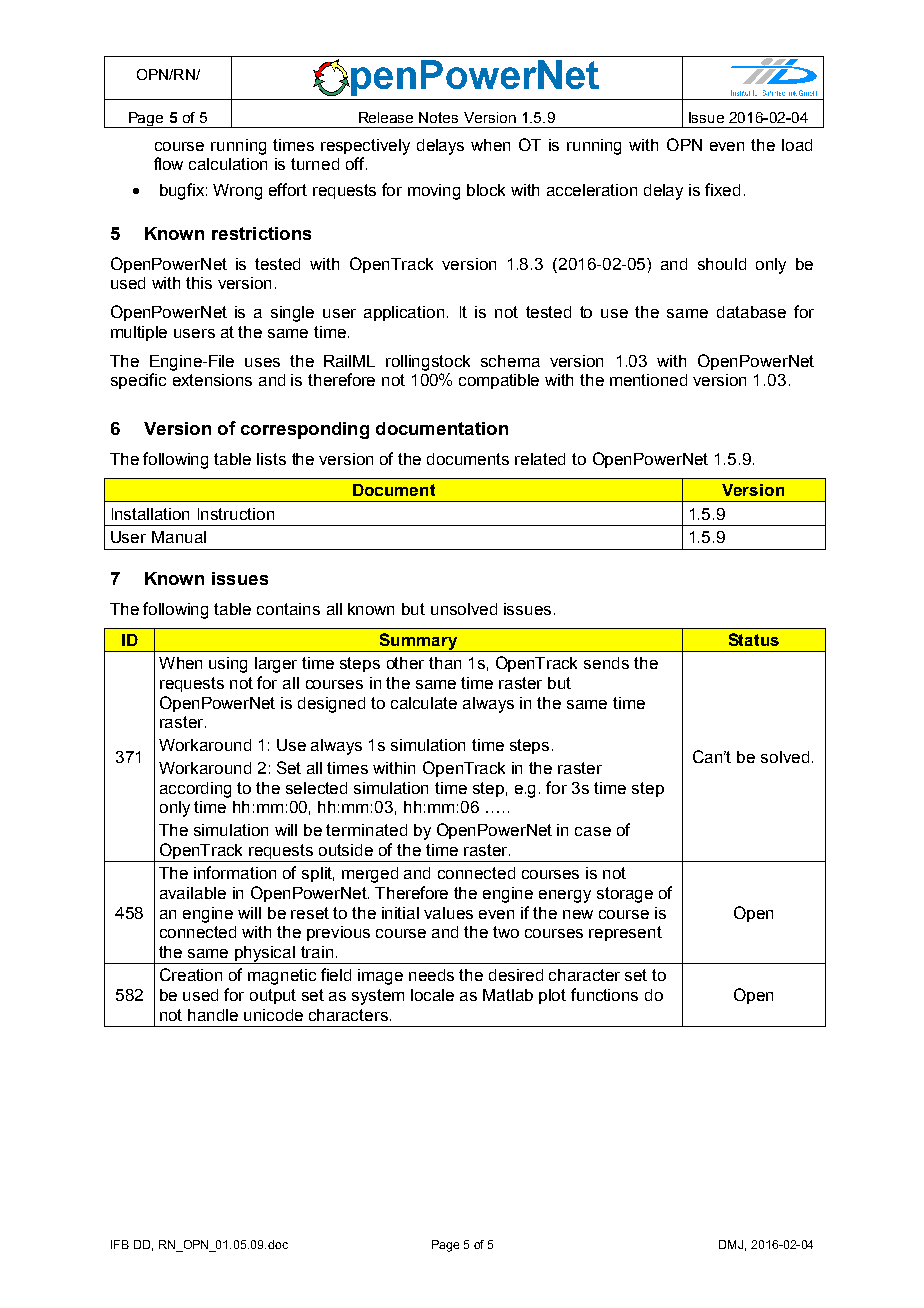  Describe the element at coordinates (722, 189) in the screenshot. I see `fixed` at that location.
